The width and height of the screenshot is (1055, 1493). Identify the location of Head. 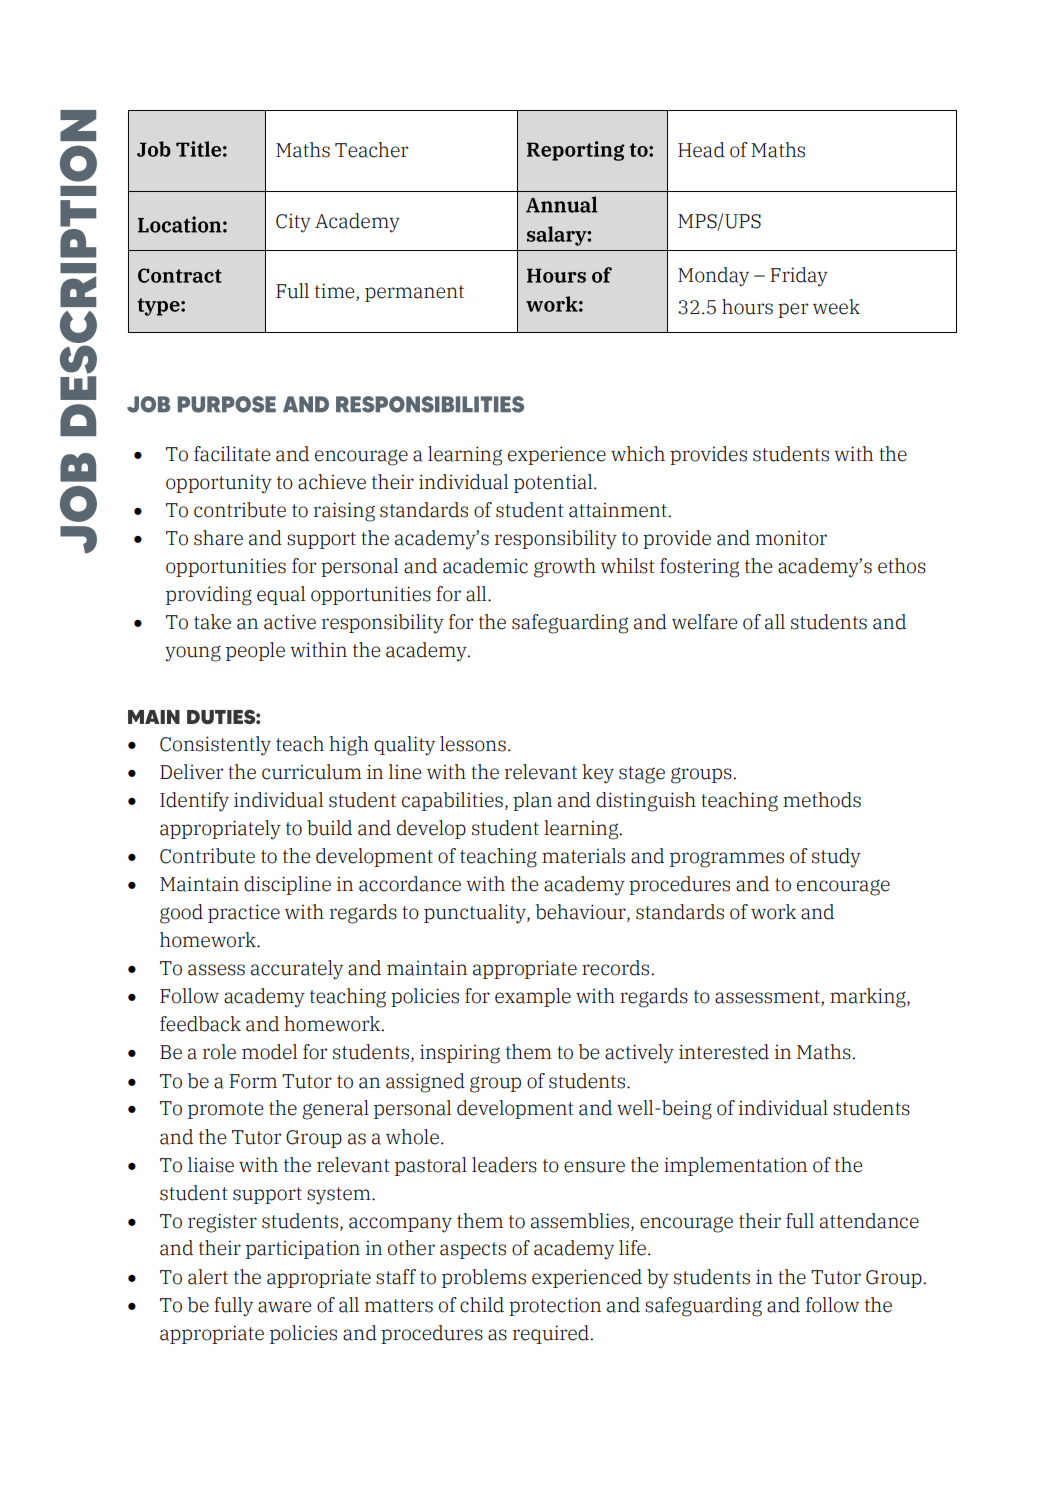
(701, 150).
